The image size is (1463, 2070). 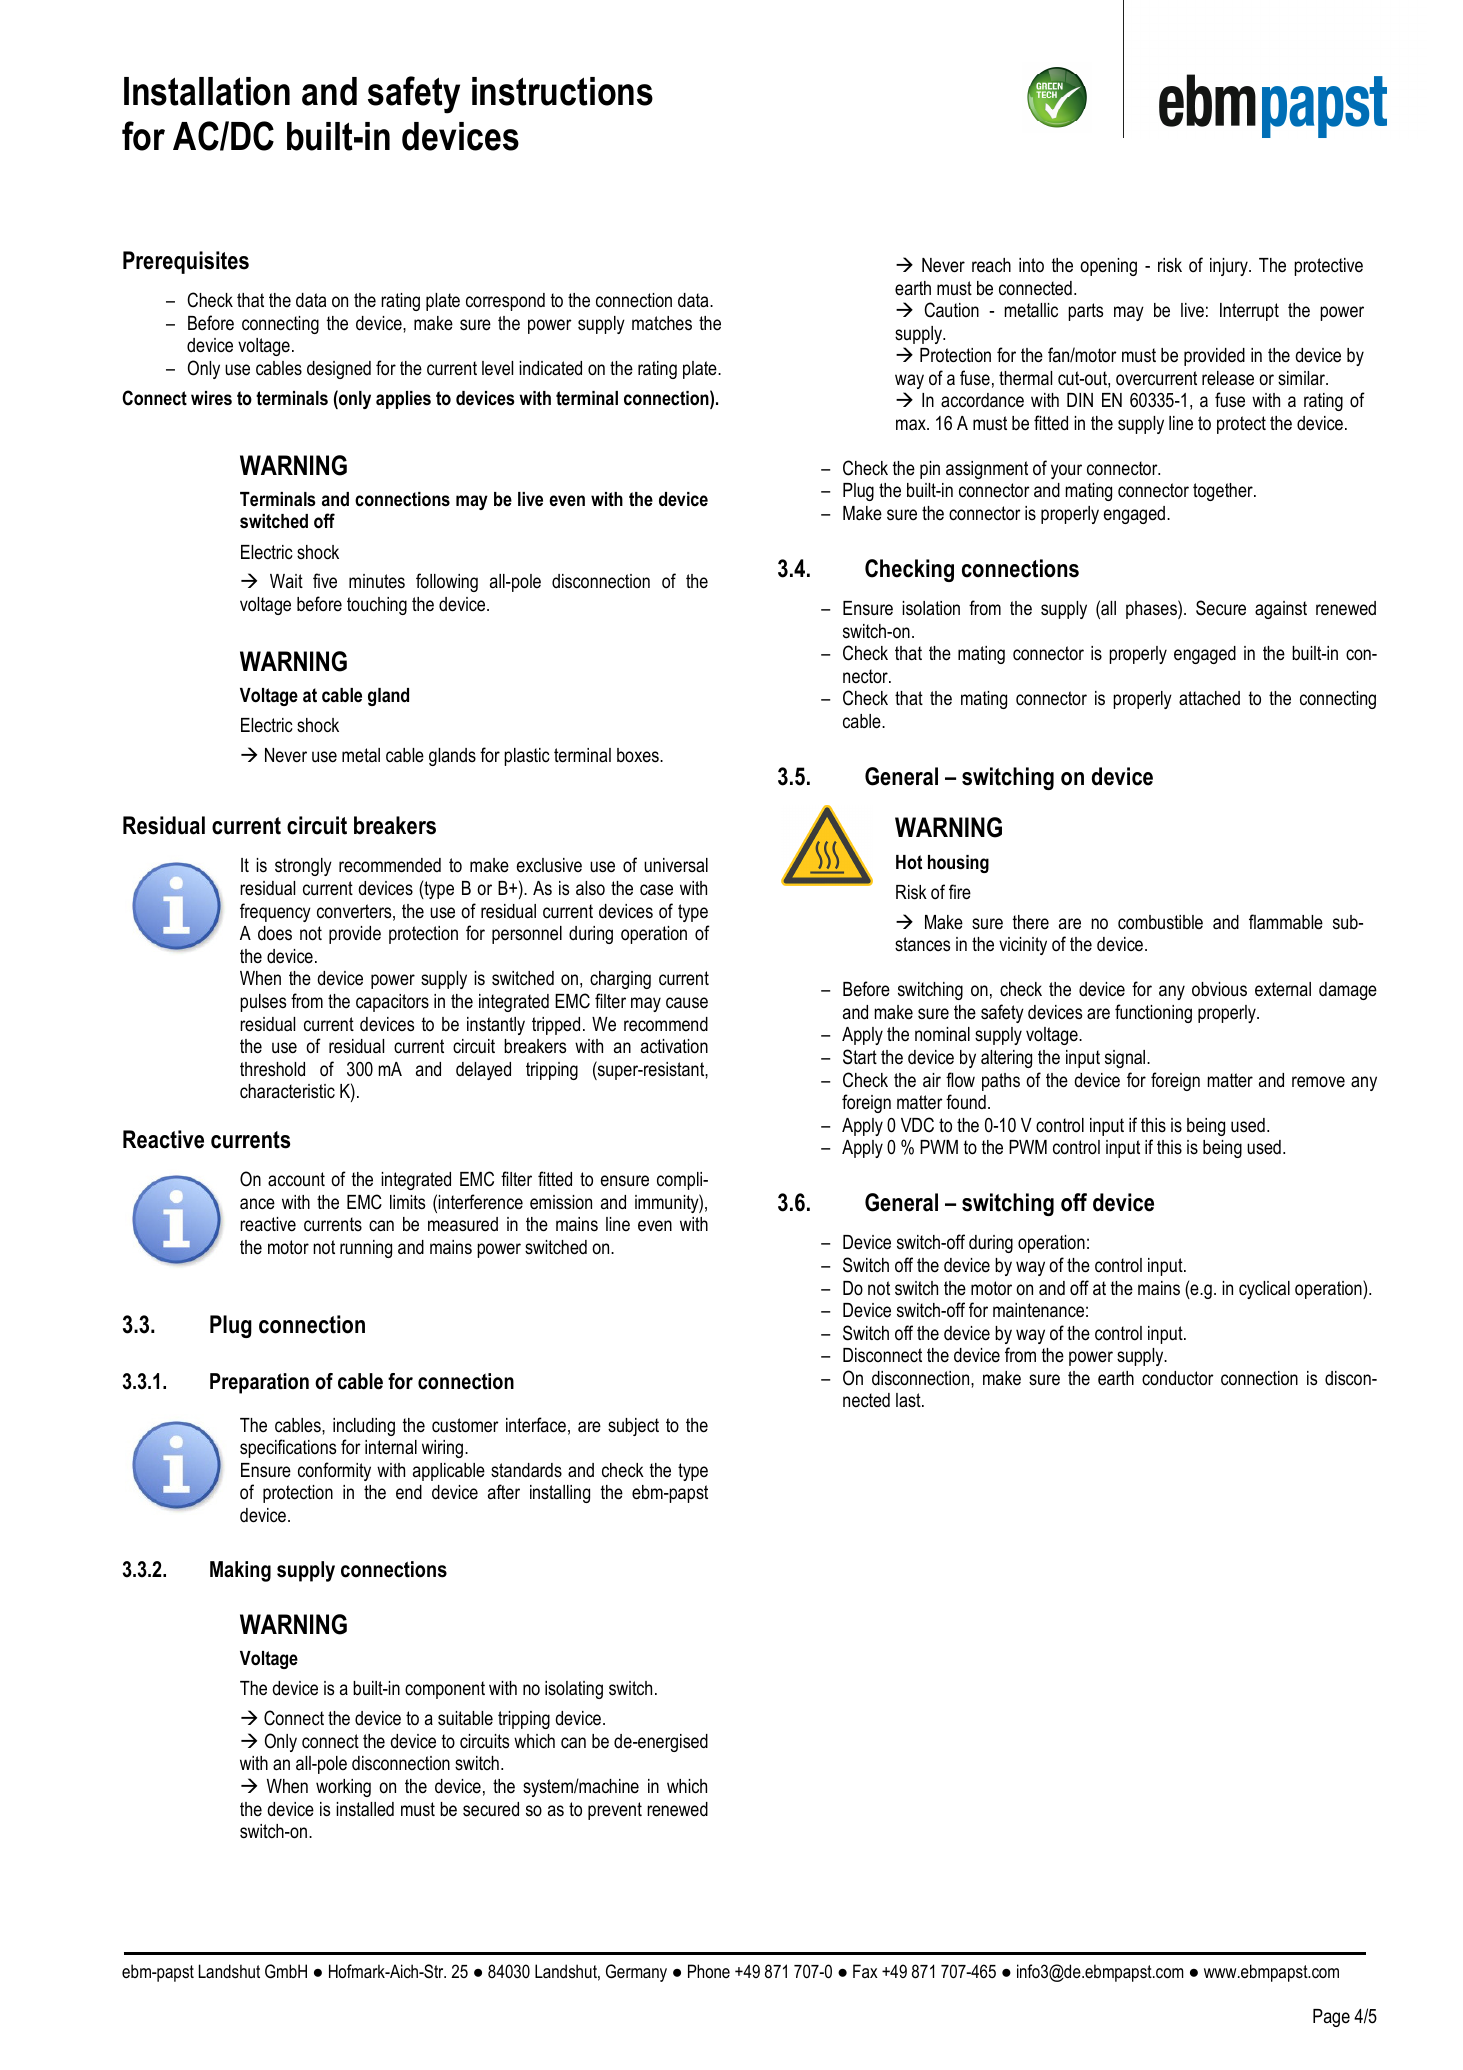 I want to click on five, so click(x=325, y=581).
